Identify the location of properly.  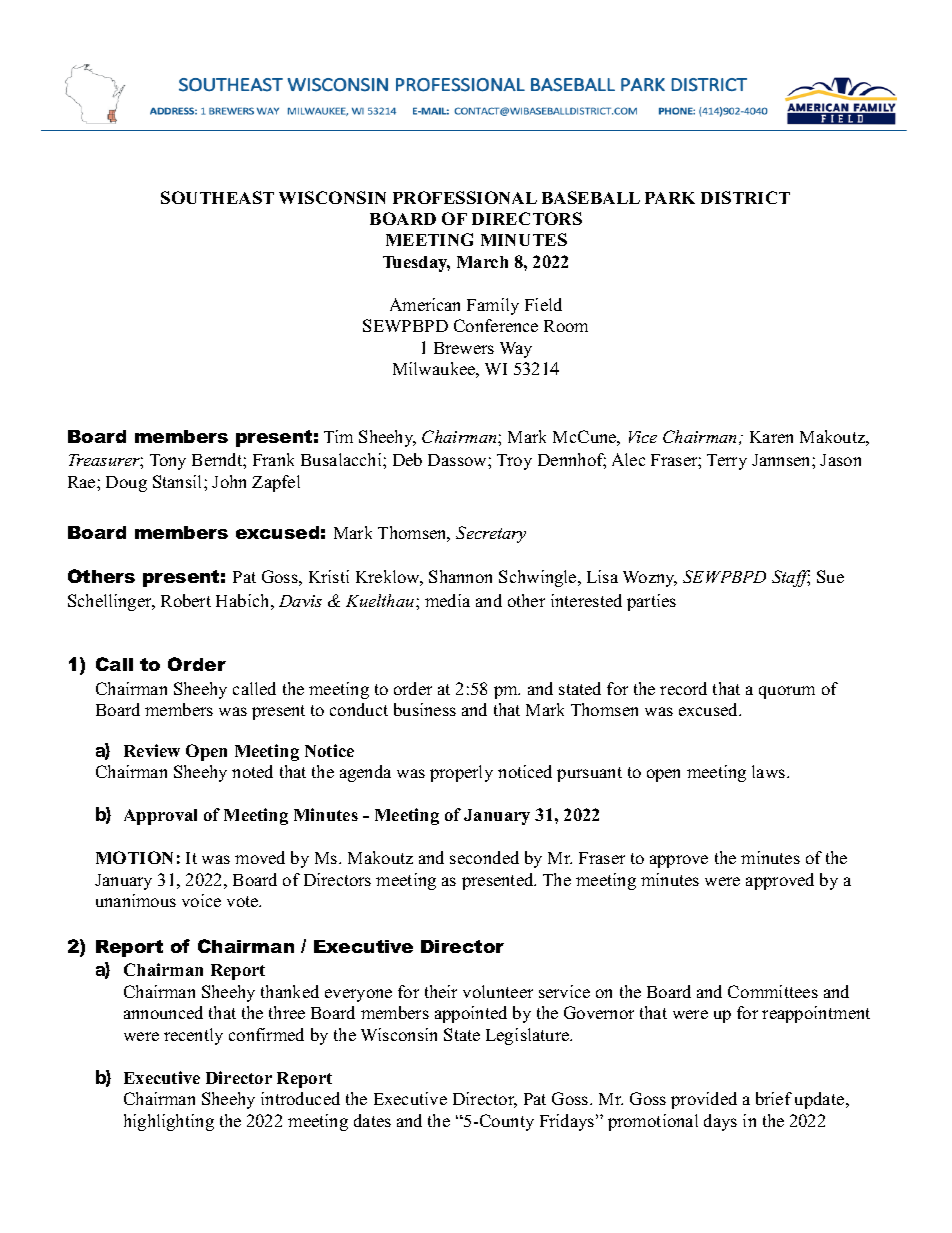
(461, 773).
